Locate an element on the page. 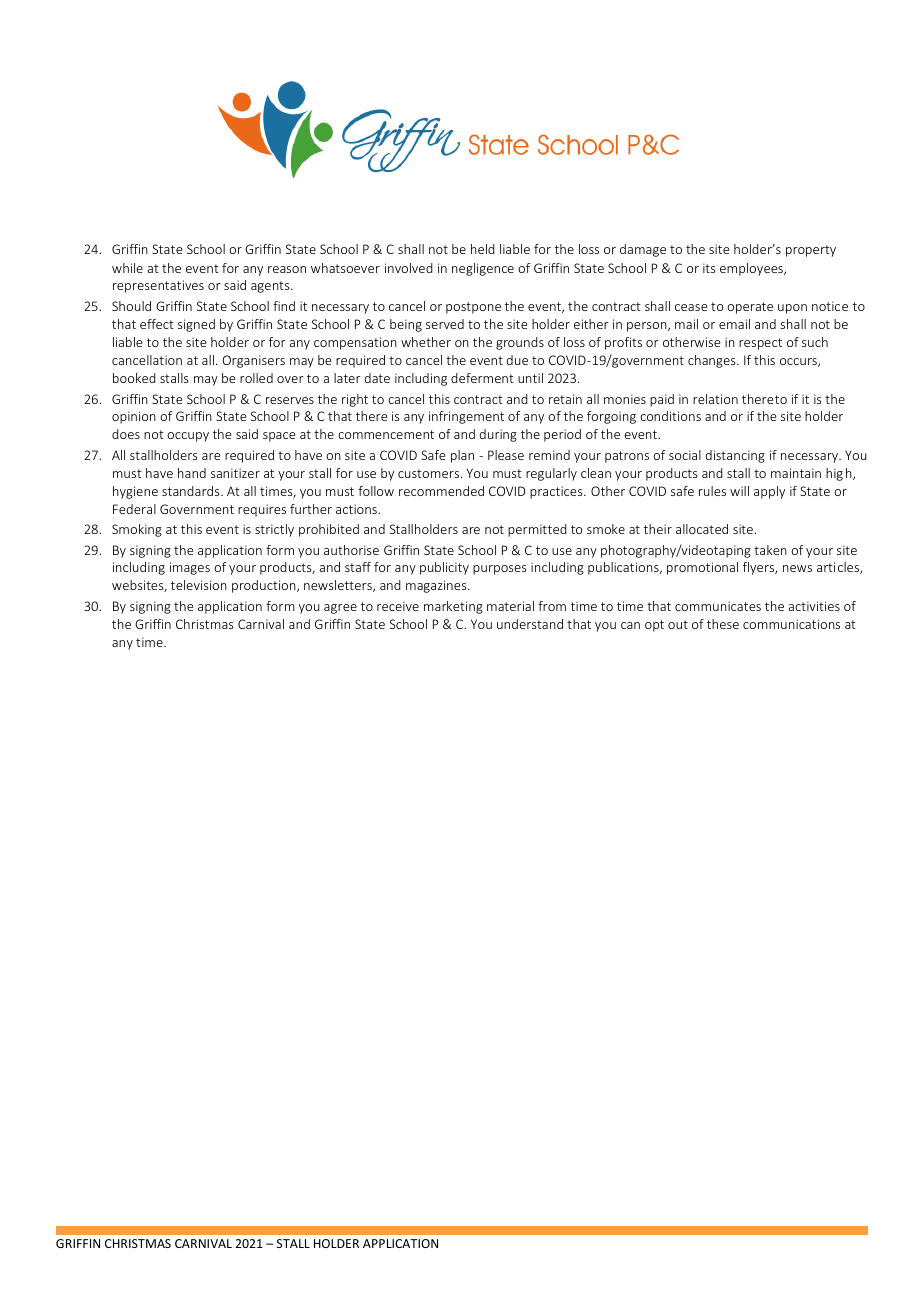 The height and width of the image is (1308, 924). marketing is located at coordinates (453, 607).
